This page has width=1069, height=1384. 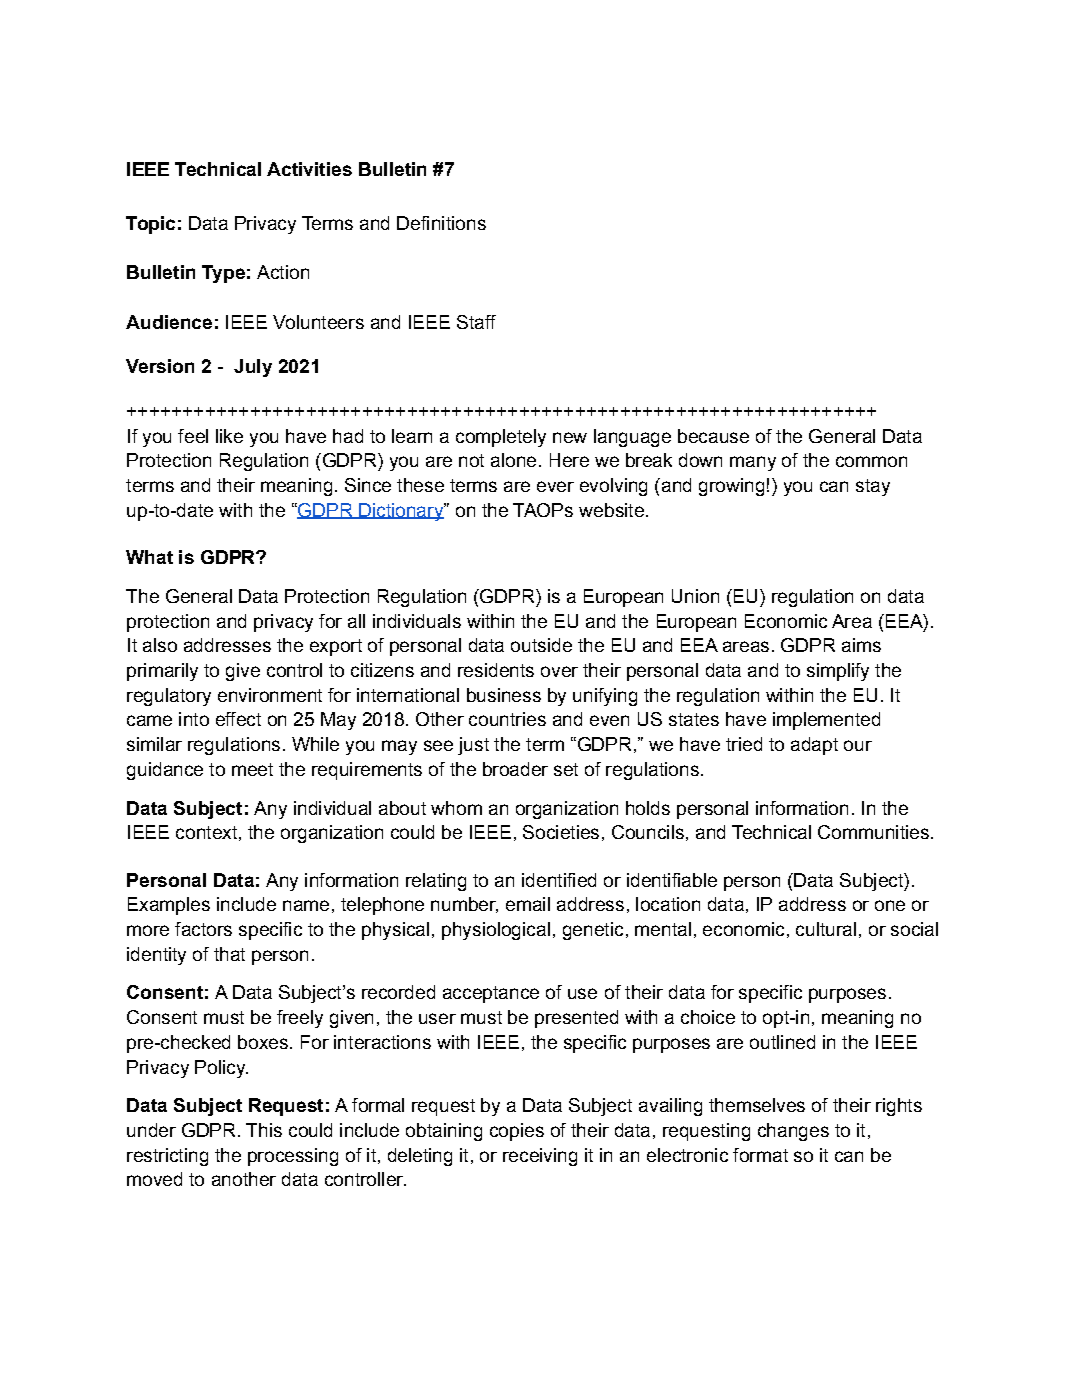 What do you see at coordinates (713, 436) in the page?
I see `because` at bounding box center [713, 436].
